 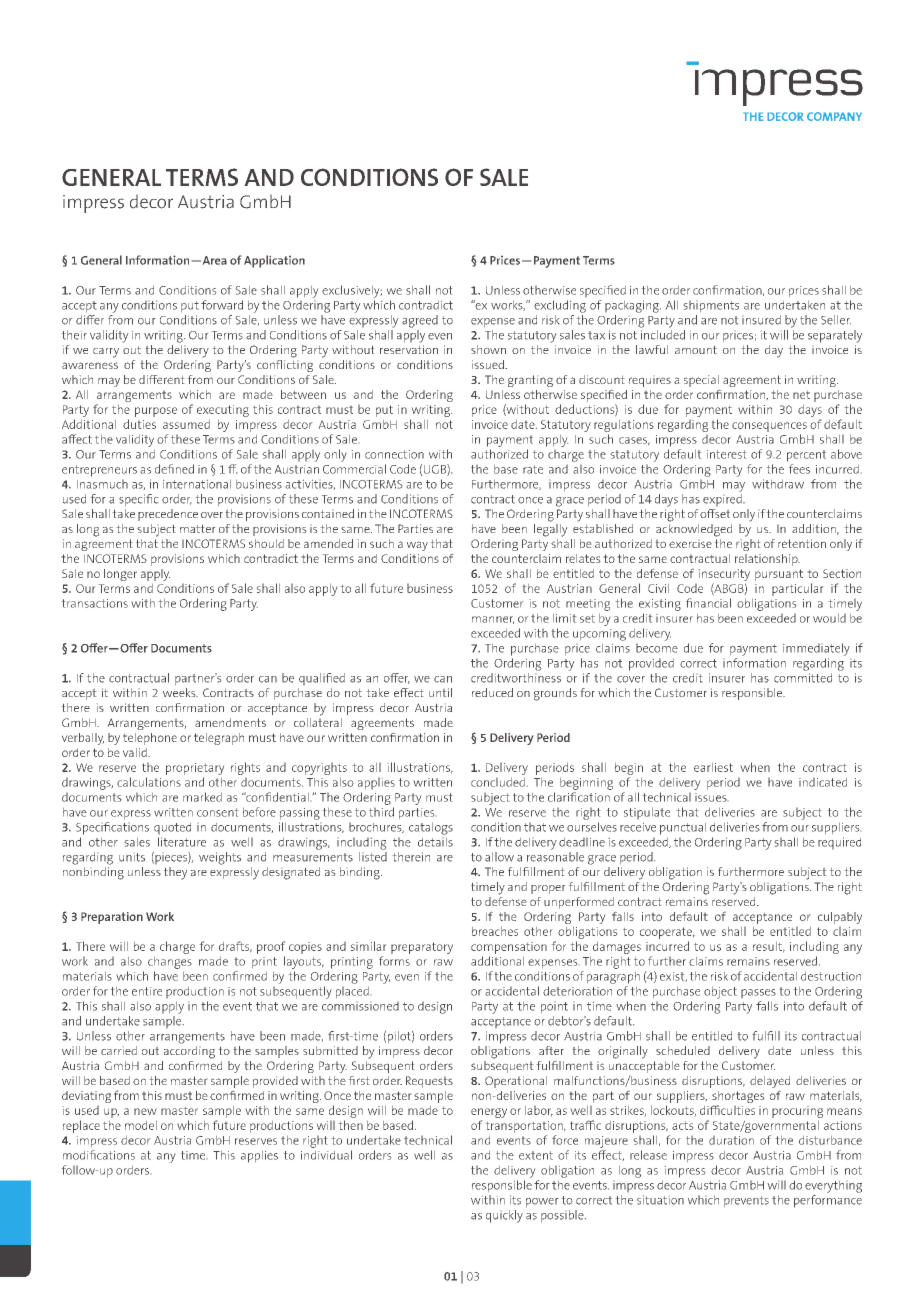 I want to click on insured, so click(x=761, y=320).
